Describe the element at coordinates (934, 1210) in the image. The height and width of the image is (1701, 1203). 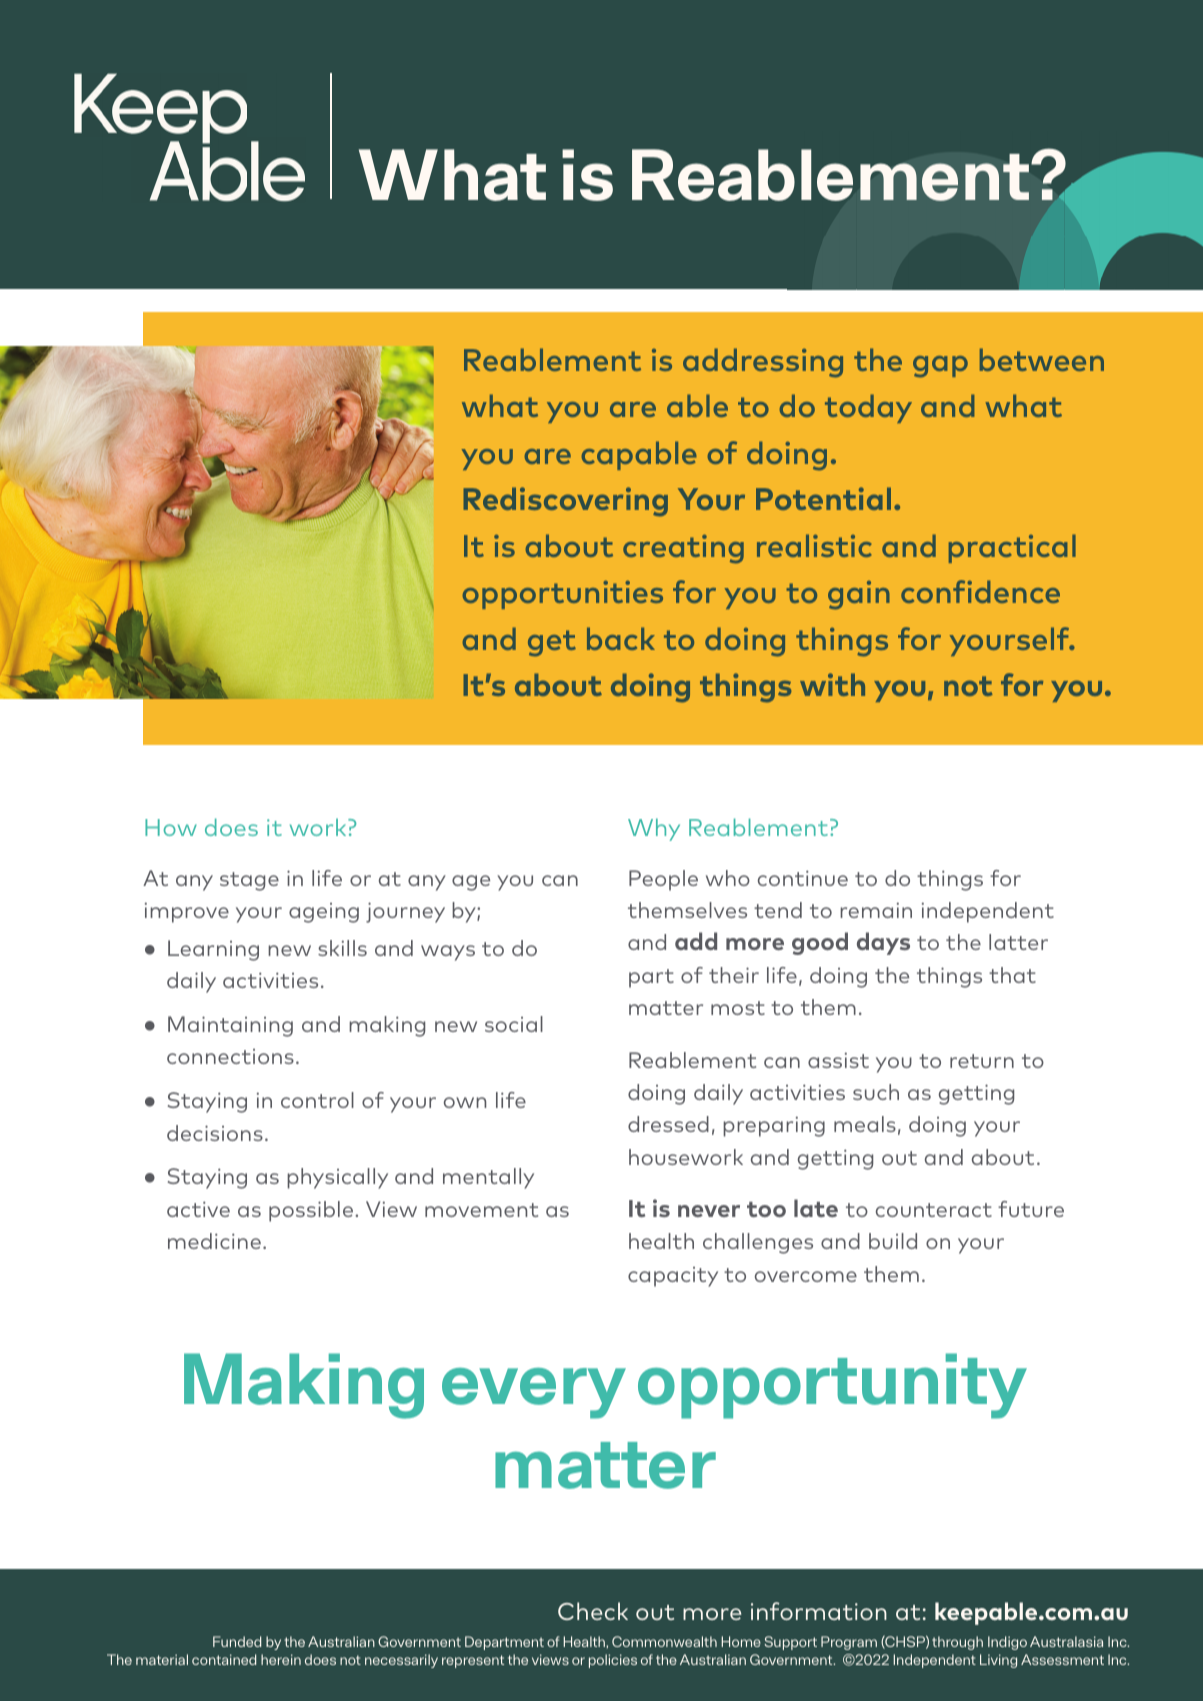
I see `counteract` at that location.
